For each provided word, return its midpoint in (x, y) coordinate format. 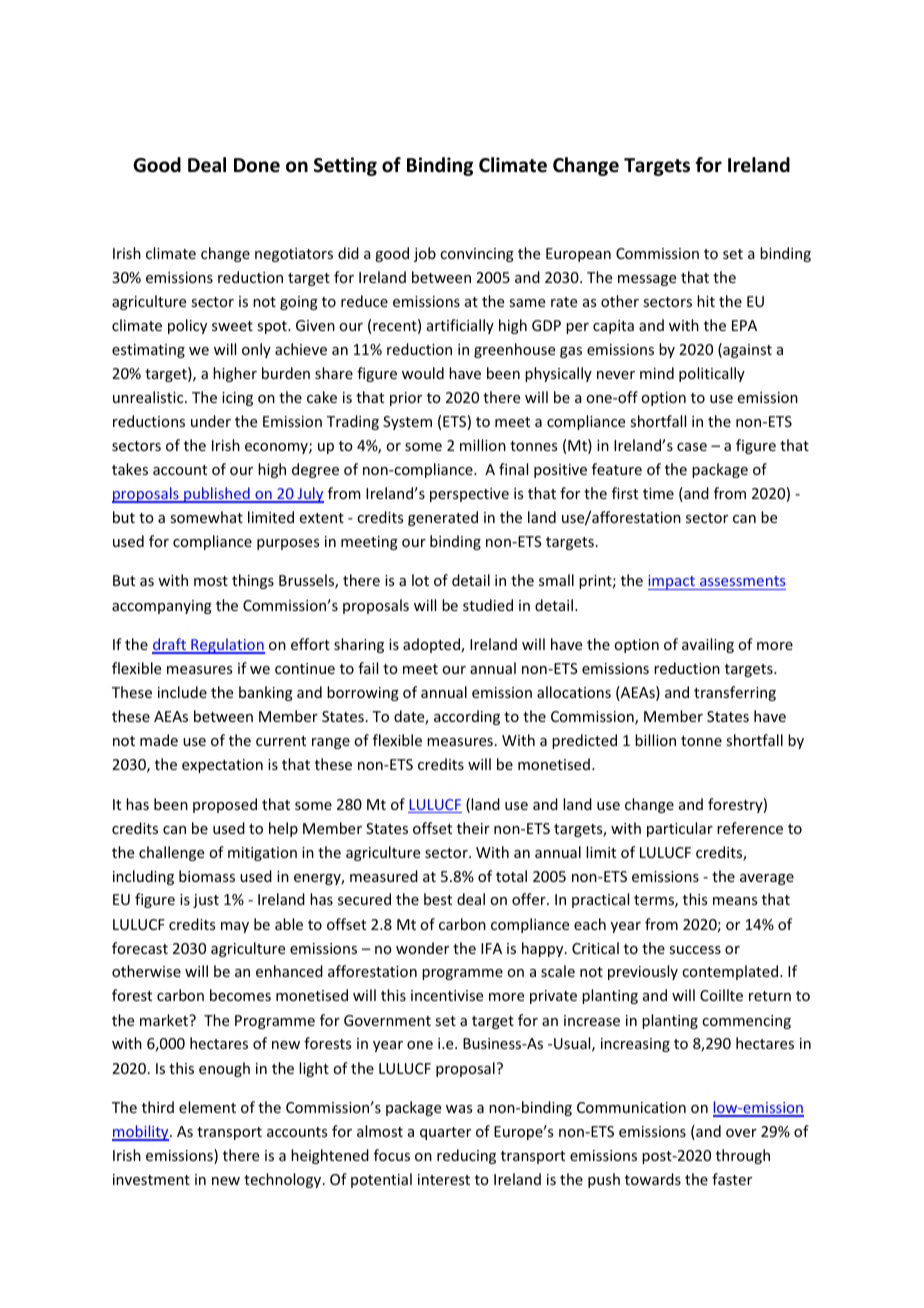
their (473, 828)
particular (680, 829)
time (658, 493)
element (207, 1107)
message (647, 280)
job (425, 254)
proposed (225, 805)
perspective (469, 495)
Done (257, 165)
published (217, 495)
